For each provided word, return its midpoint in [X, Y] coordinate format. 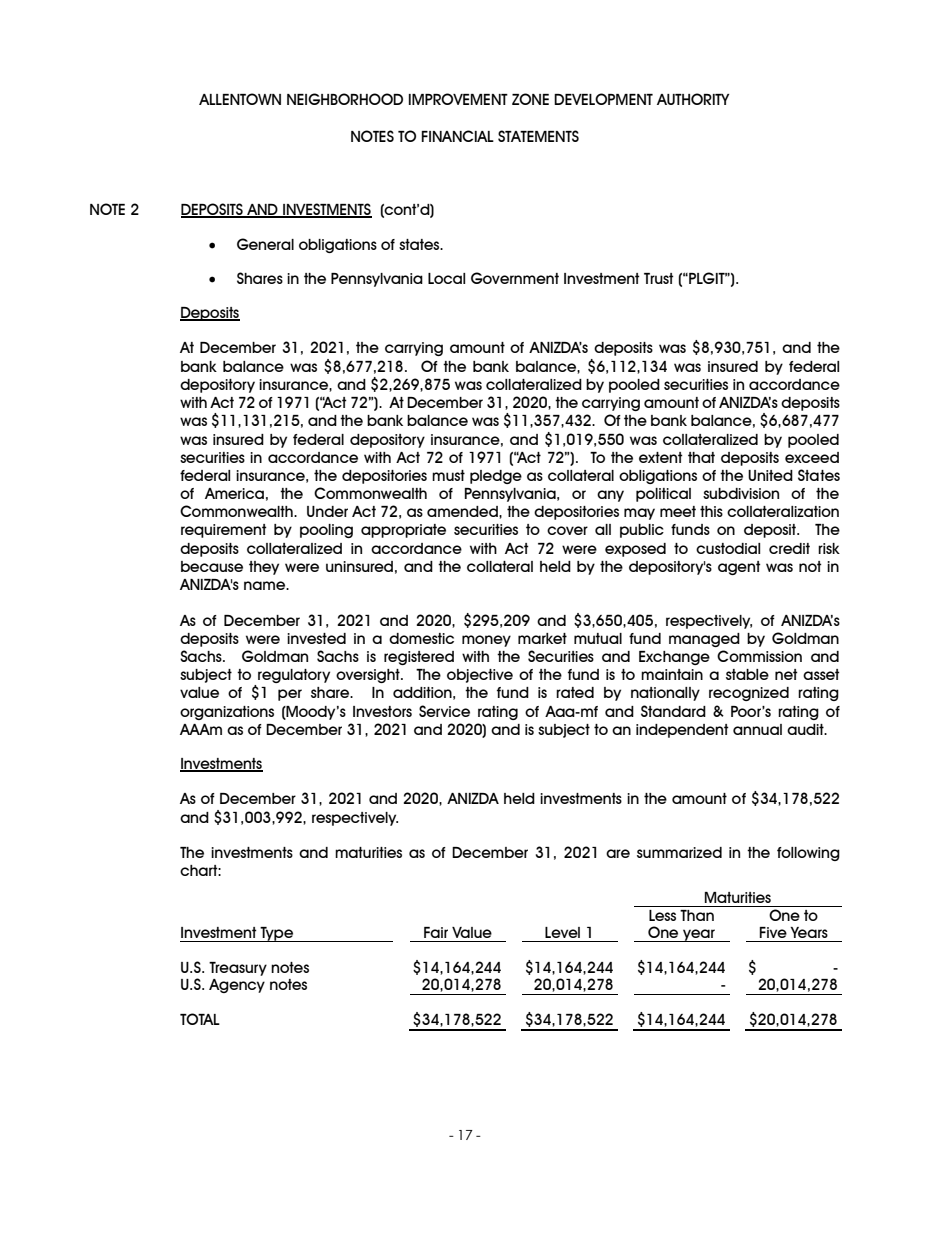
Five [773, 932]
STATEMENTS [538, 136]
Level [562, 932]
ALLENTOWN [240, 99]
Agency [237, 986]
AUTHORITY [693, 99]
